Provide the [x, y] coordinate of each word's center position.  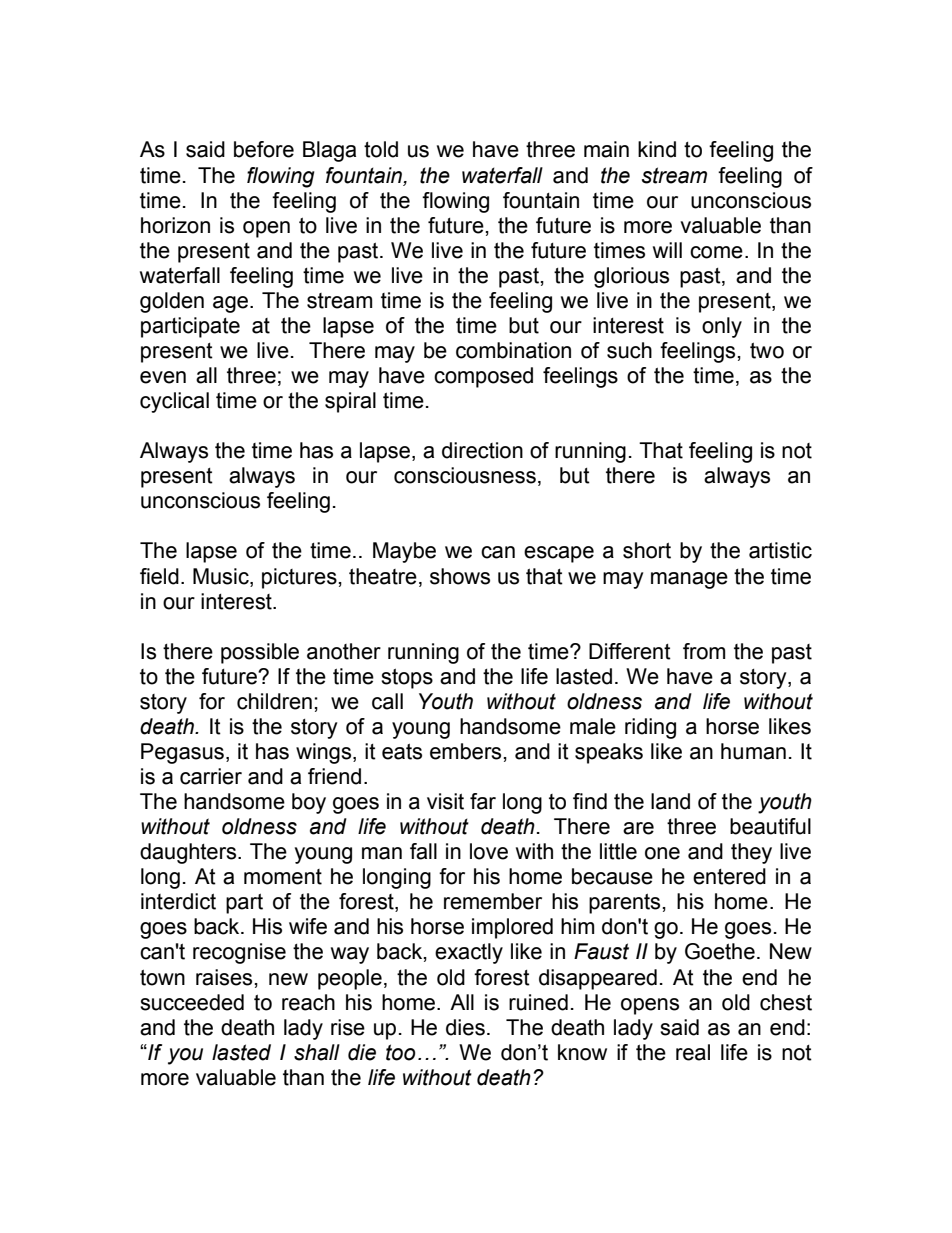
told [381, 149]
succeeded [192, 1002]
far [483, 801]
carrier [211, 776]
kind [657, 149]
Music [222, 576]
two [767, 350]
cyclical [174, 402]
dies [465, 1027]
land [670, 801]
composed [483, 377]
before [264, 149]
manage [689, 580]
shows [460, 576]
